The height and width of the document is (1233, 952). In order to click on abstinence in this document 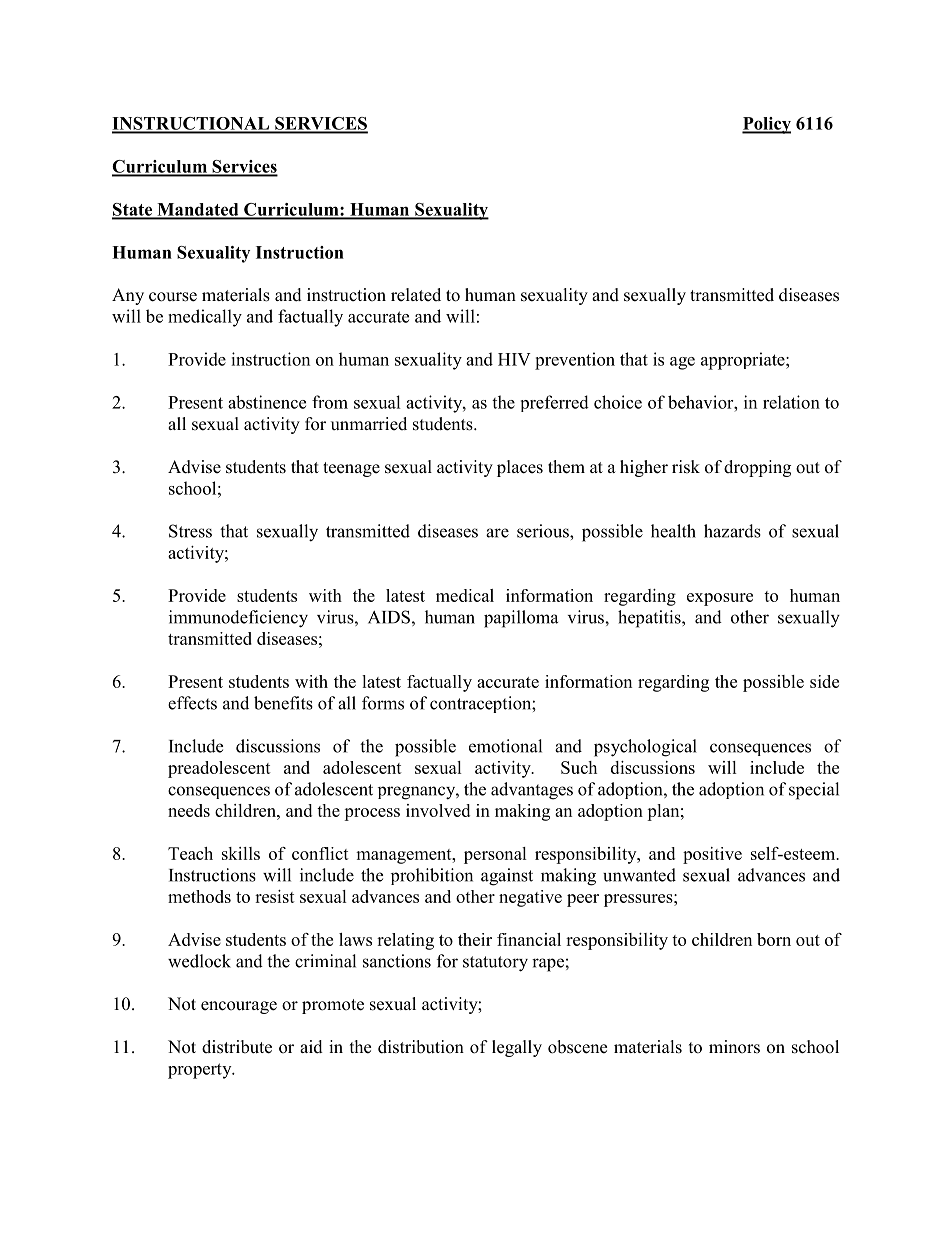, I will do `click(267, 402)`.
